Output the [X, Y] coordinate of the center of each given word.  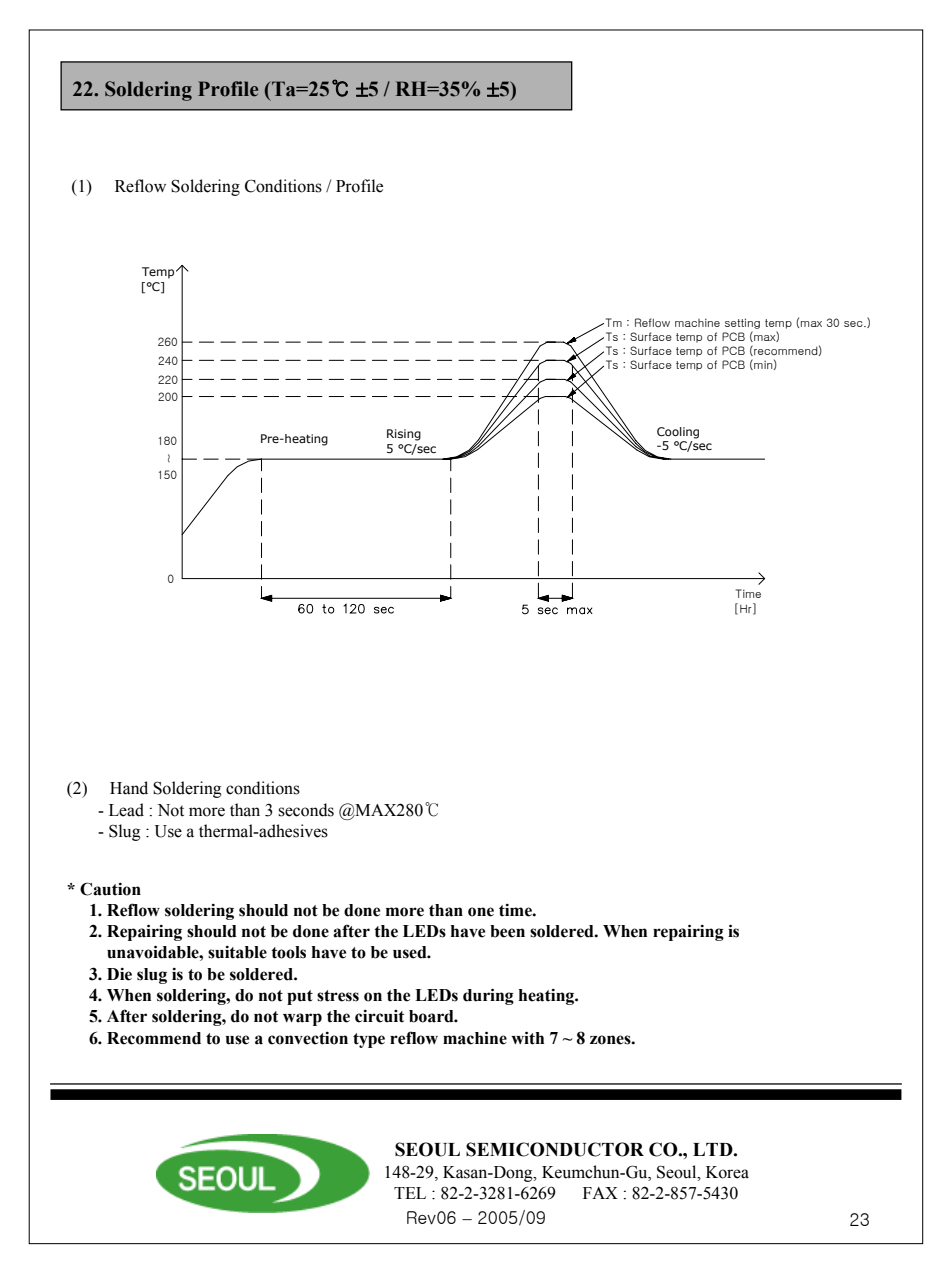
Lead [126, 810]
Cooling [678, 433]
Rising [404, 435]
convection [308, 1038]
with [527, 1038]
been [507, 931]
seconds [306, 810]
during [488, 996]
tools [288, 952]
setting [742, 323]
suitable [237, 952]
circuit [379, 1016]
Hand [129, 788]
